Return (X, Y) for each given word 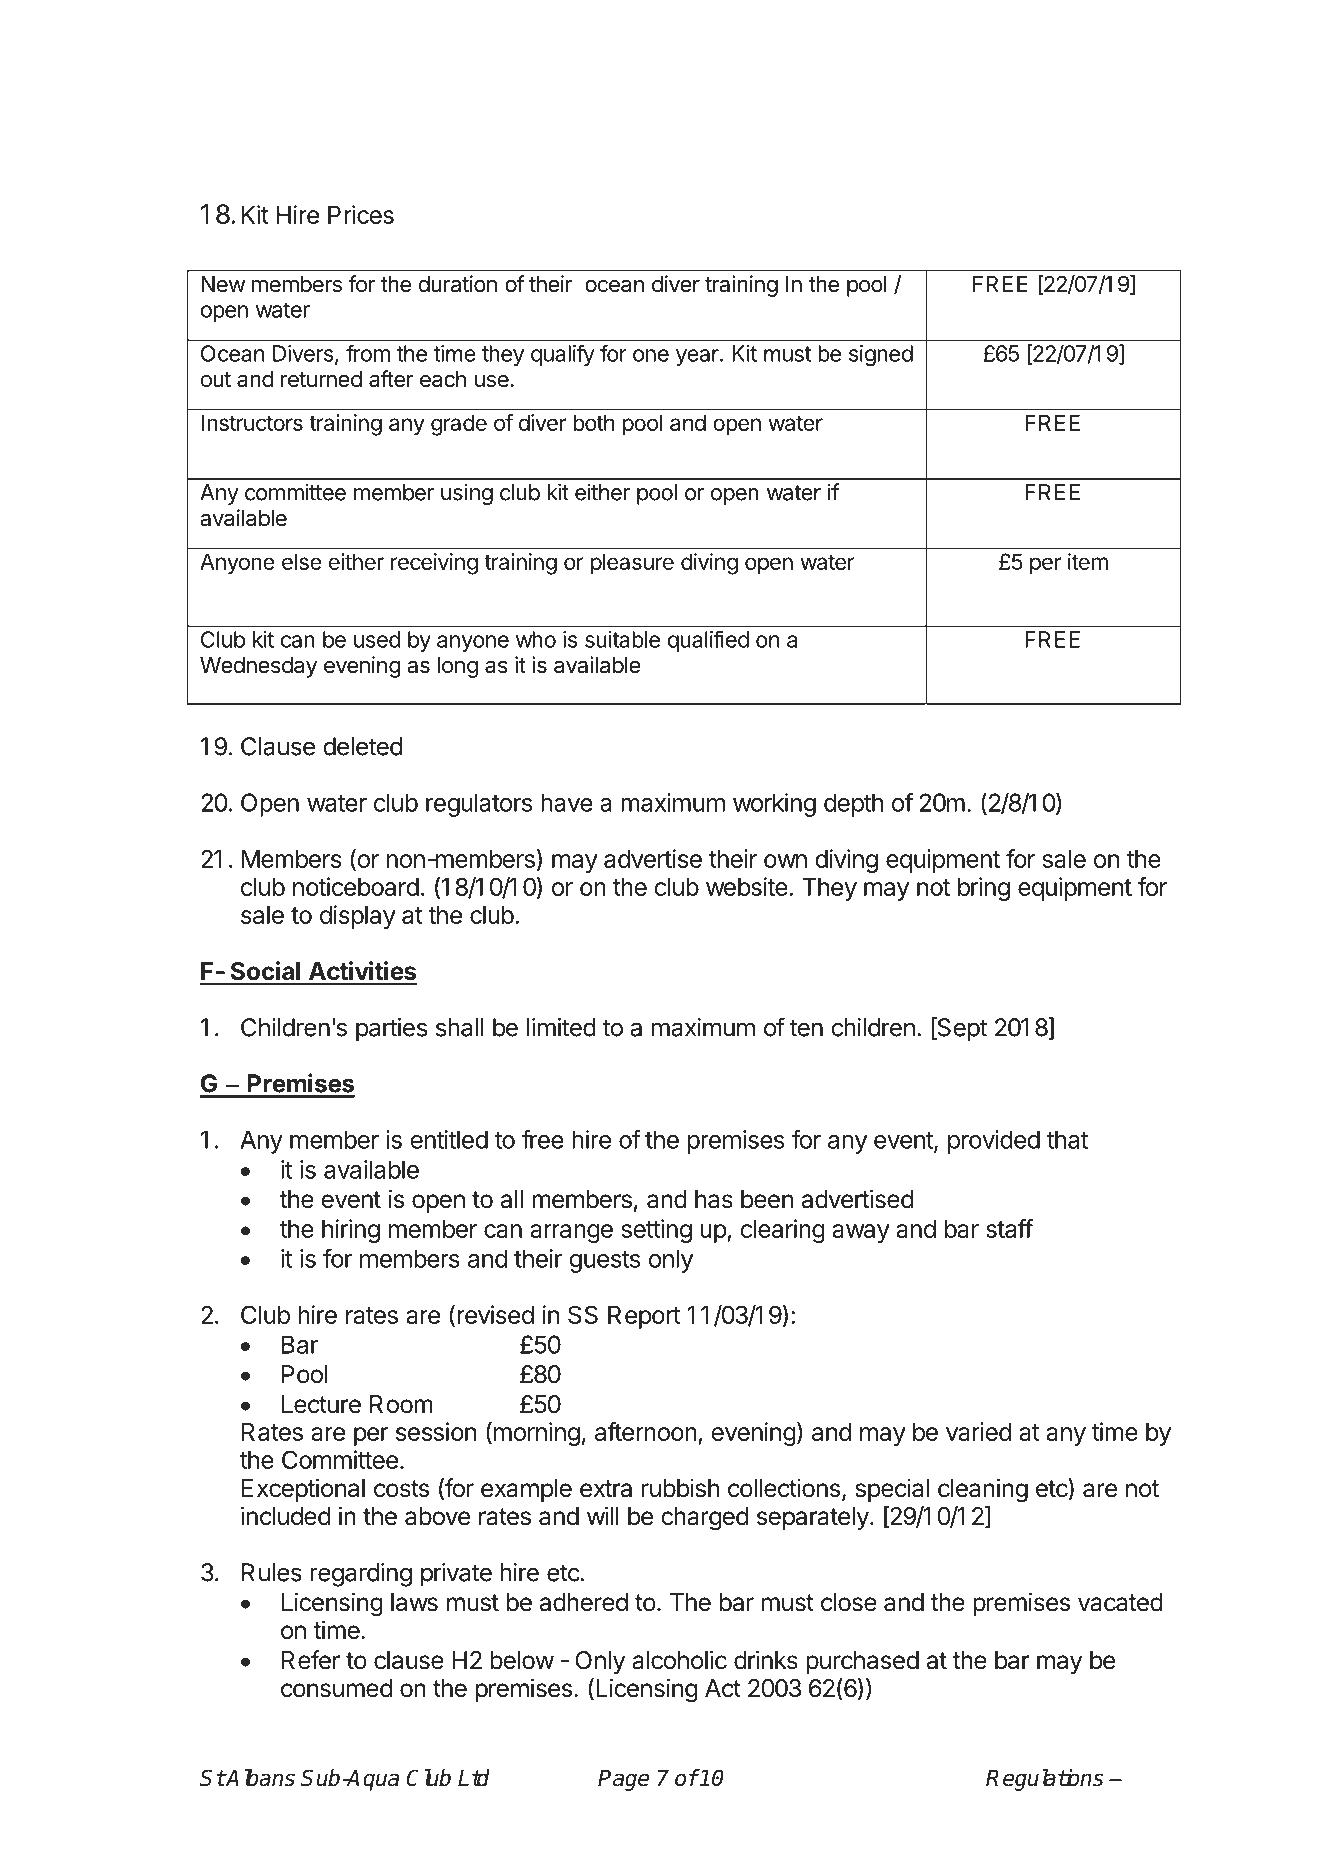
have (567, 802)
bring (984, 889)
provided (994, 1142)
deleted (362, 746)
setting (656, 1231)
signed (881, 356)
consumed (336, 1688)
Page (623, 1780)
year (698, 357)
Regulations (1045, 1780)
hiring (351, 1231)
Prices (361, 214)
